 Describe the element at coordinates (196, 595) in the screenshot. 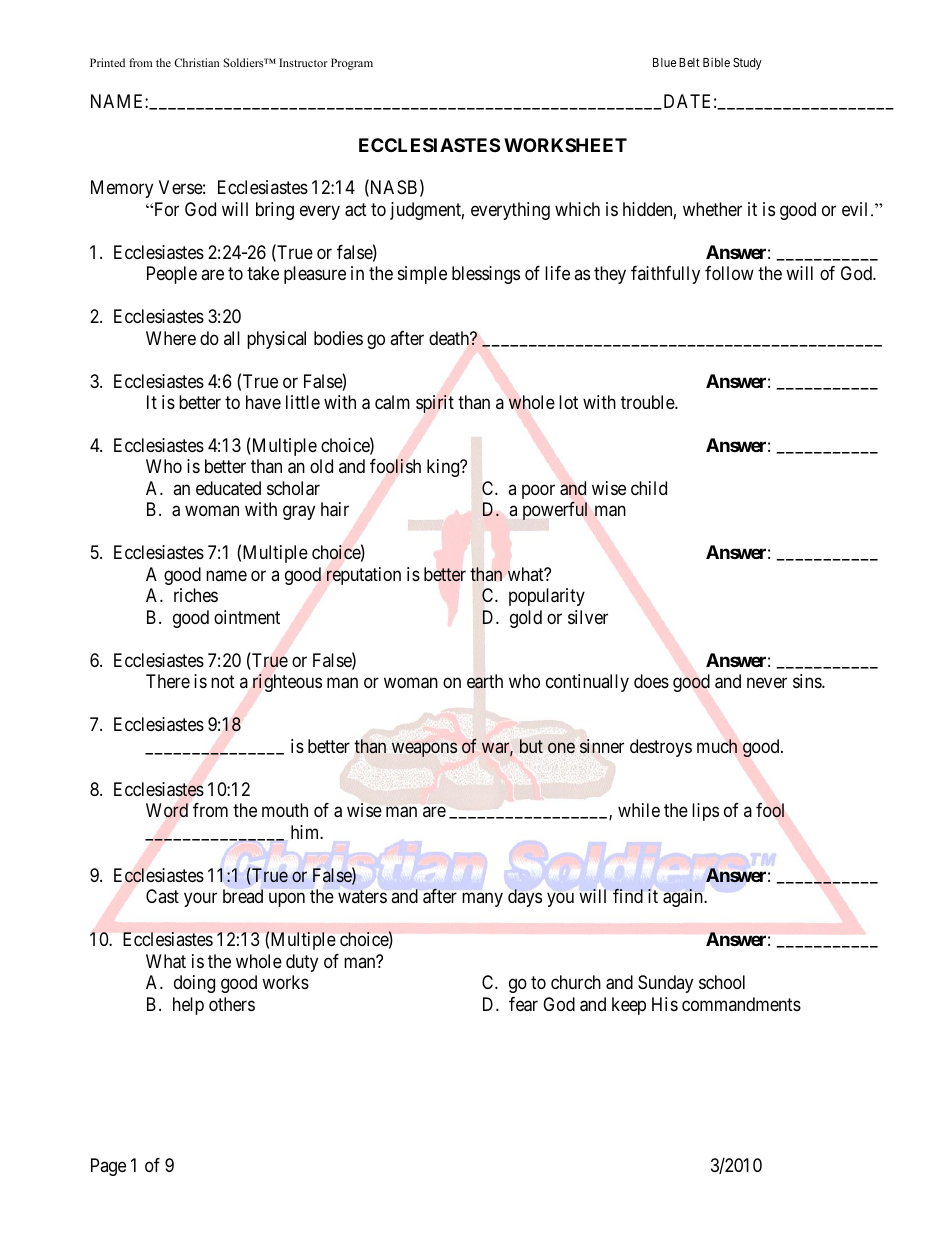

I see `riches` at that location.
